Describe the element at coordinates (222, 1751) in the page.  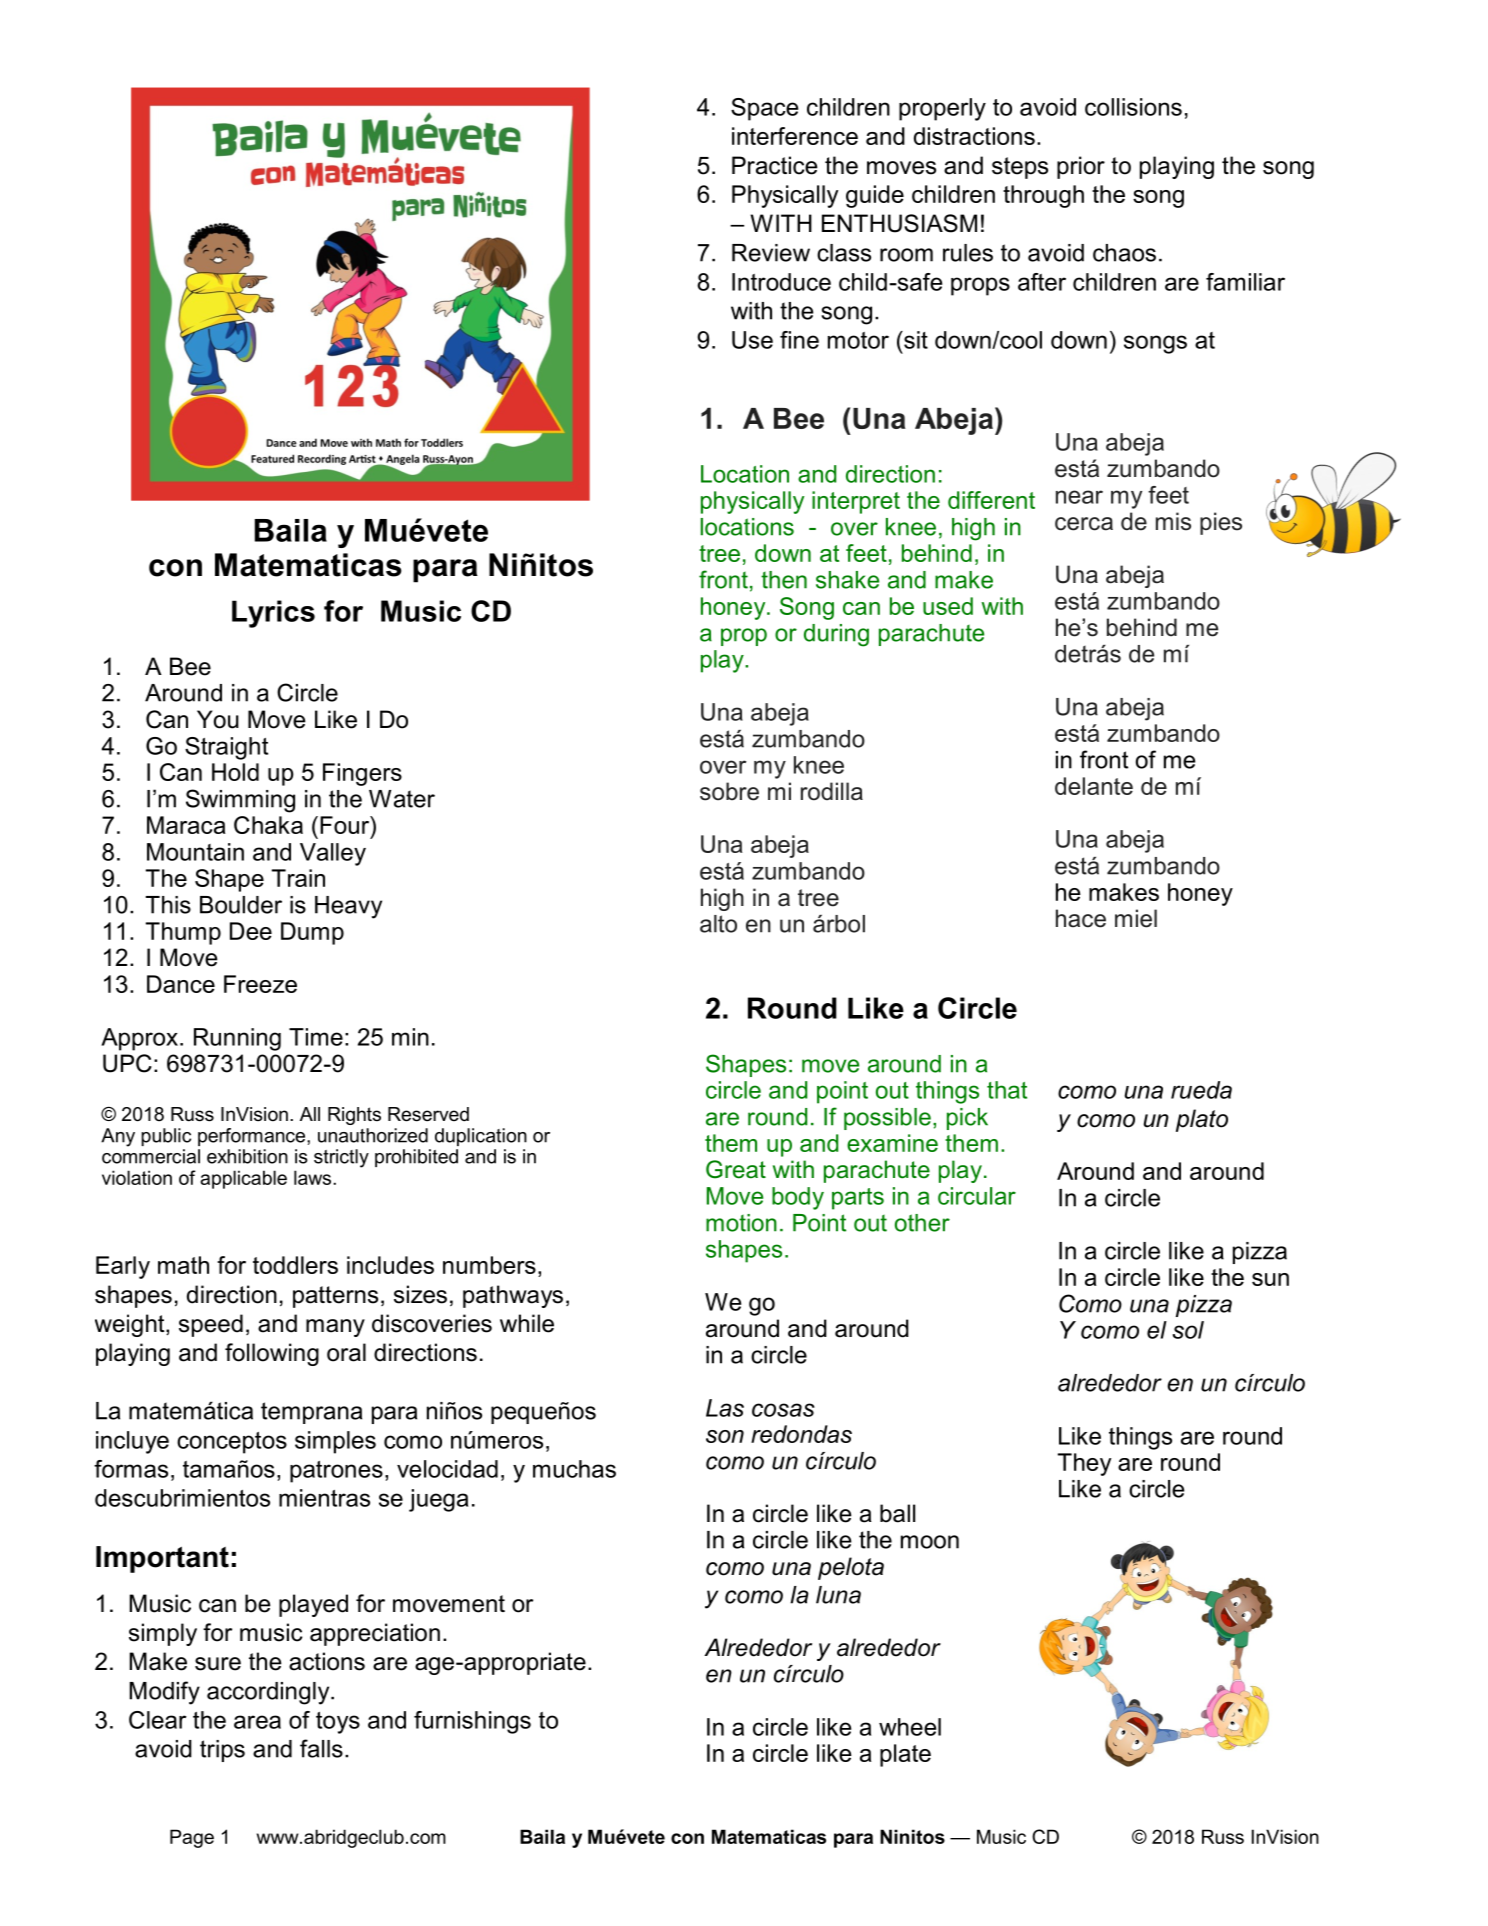
I see `trips` at that location.
